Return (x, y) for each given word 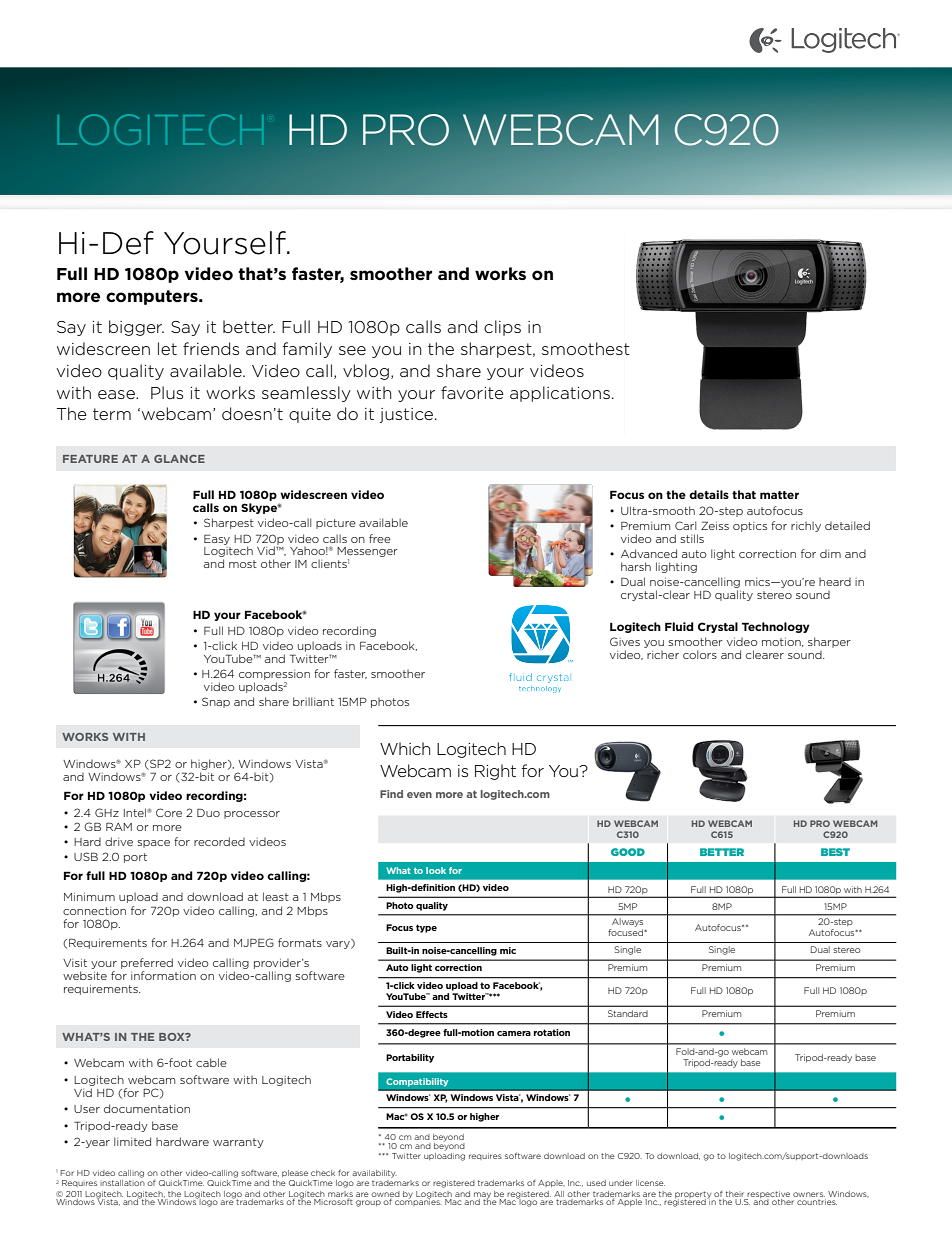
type (426, 928)
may (482, 1196)
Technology (776, 627)
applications (560, 394)
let (167, 348)
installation (122, 1183)
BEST (835, 852)
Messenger (367, 552)
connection (94, 911)
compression (274, 675)
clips (502, 328)
